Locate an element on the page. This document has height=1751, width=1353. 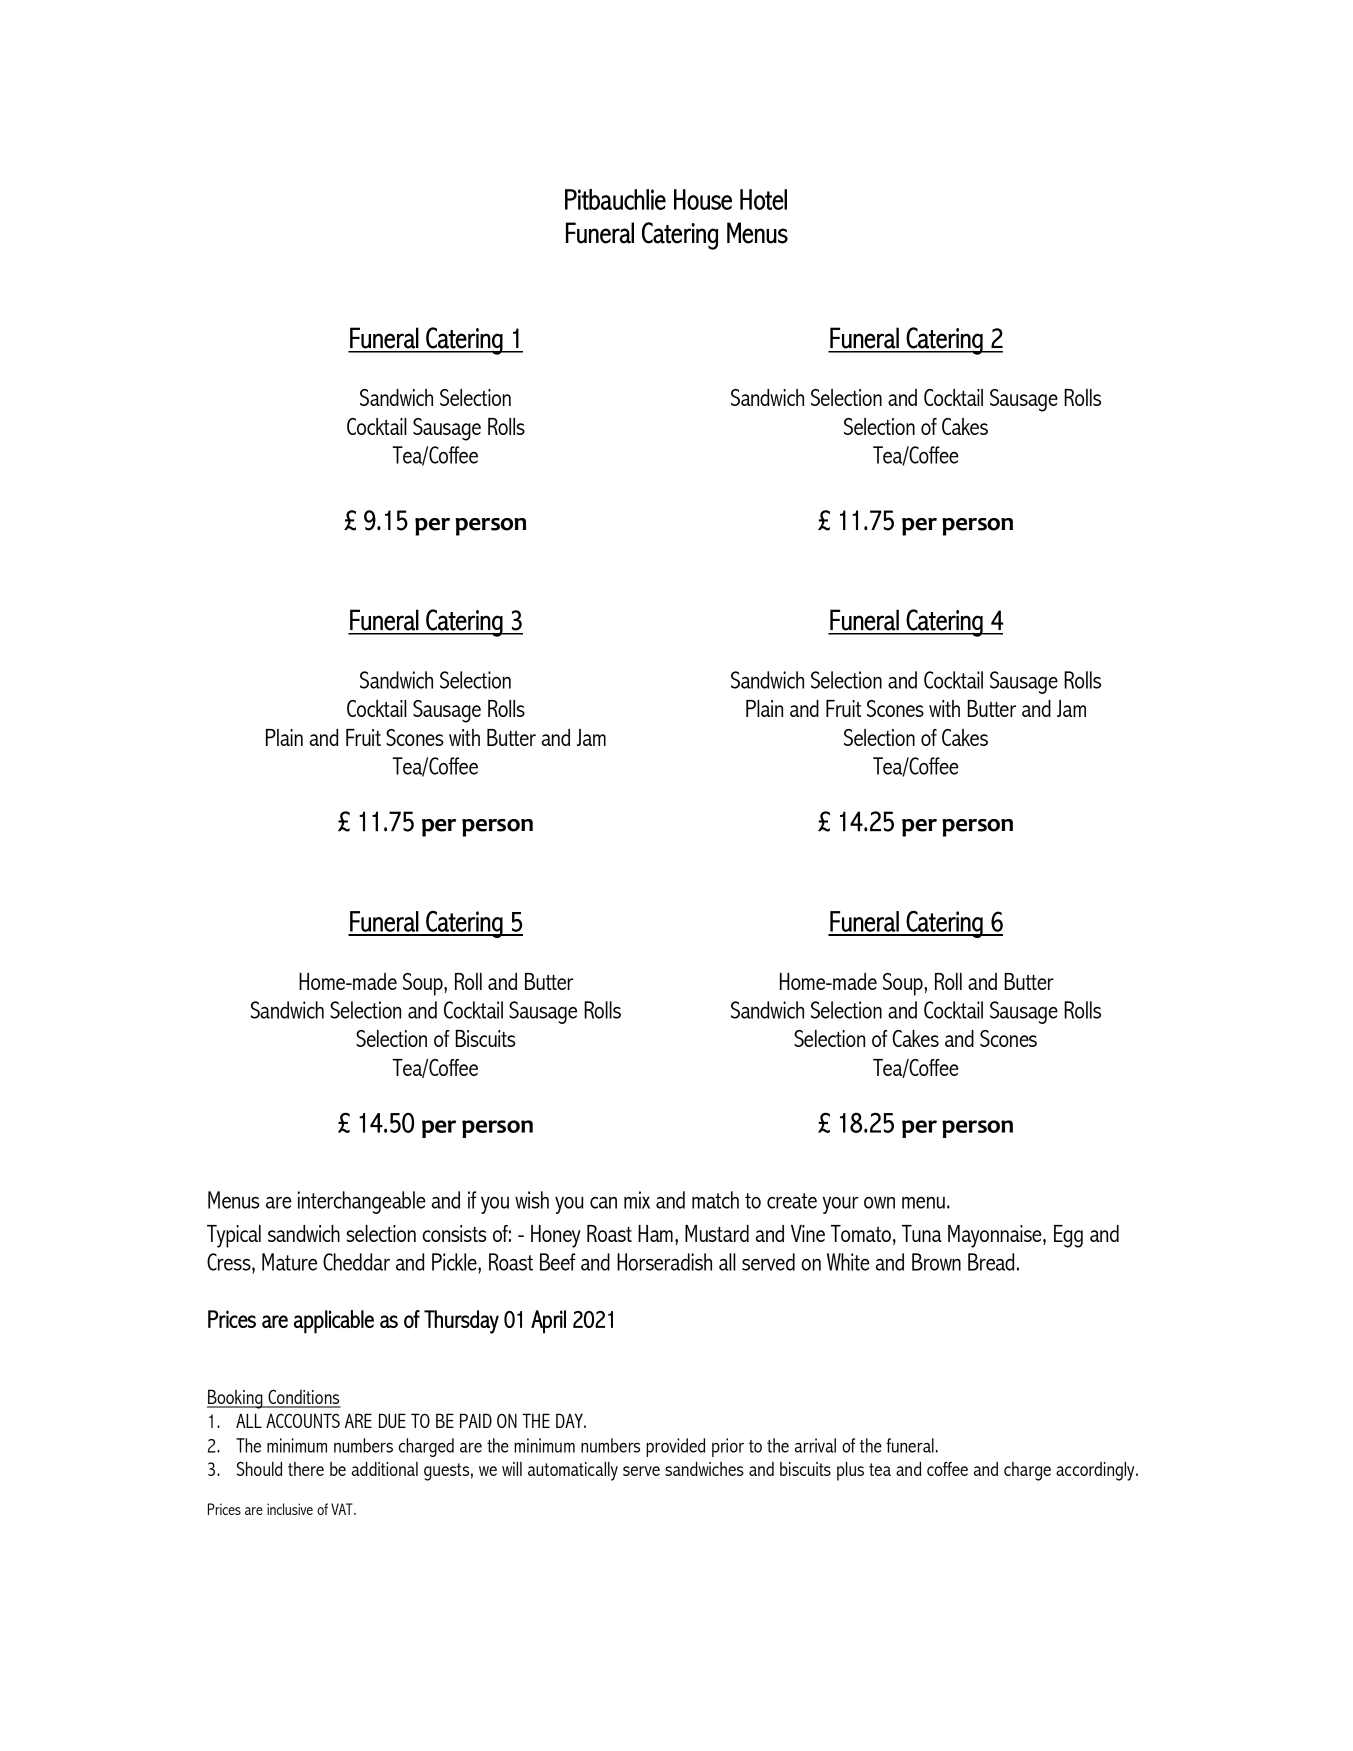
interchangeable is located at coordinates (362, 1202).
